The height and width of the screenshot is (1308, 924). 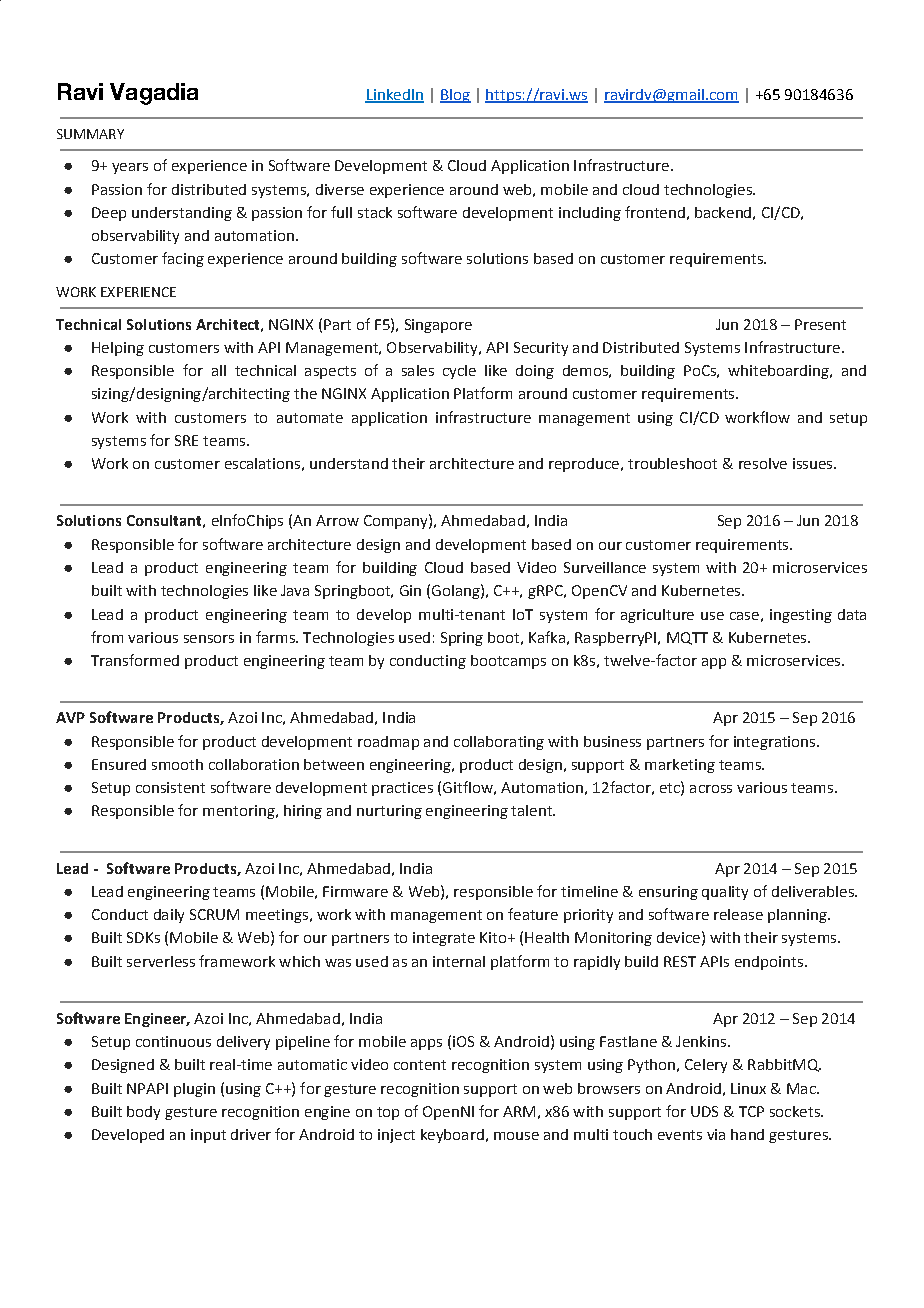 I want to click on resolve, so click(x=763, y=463).
